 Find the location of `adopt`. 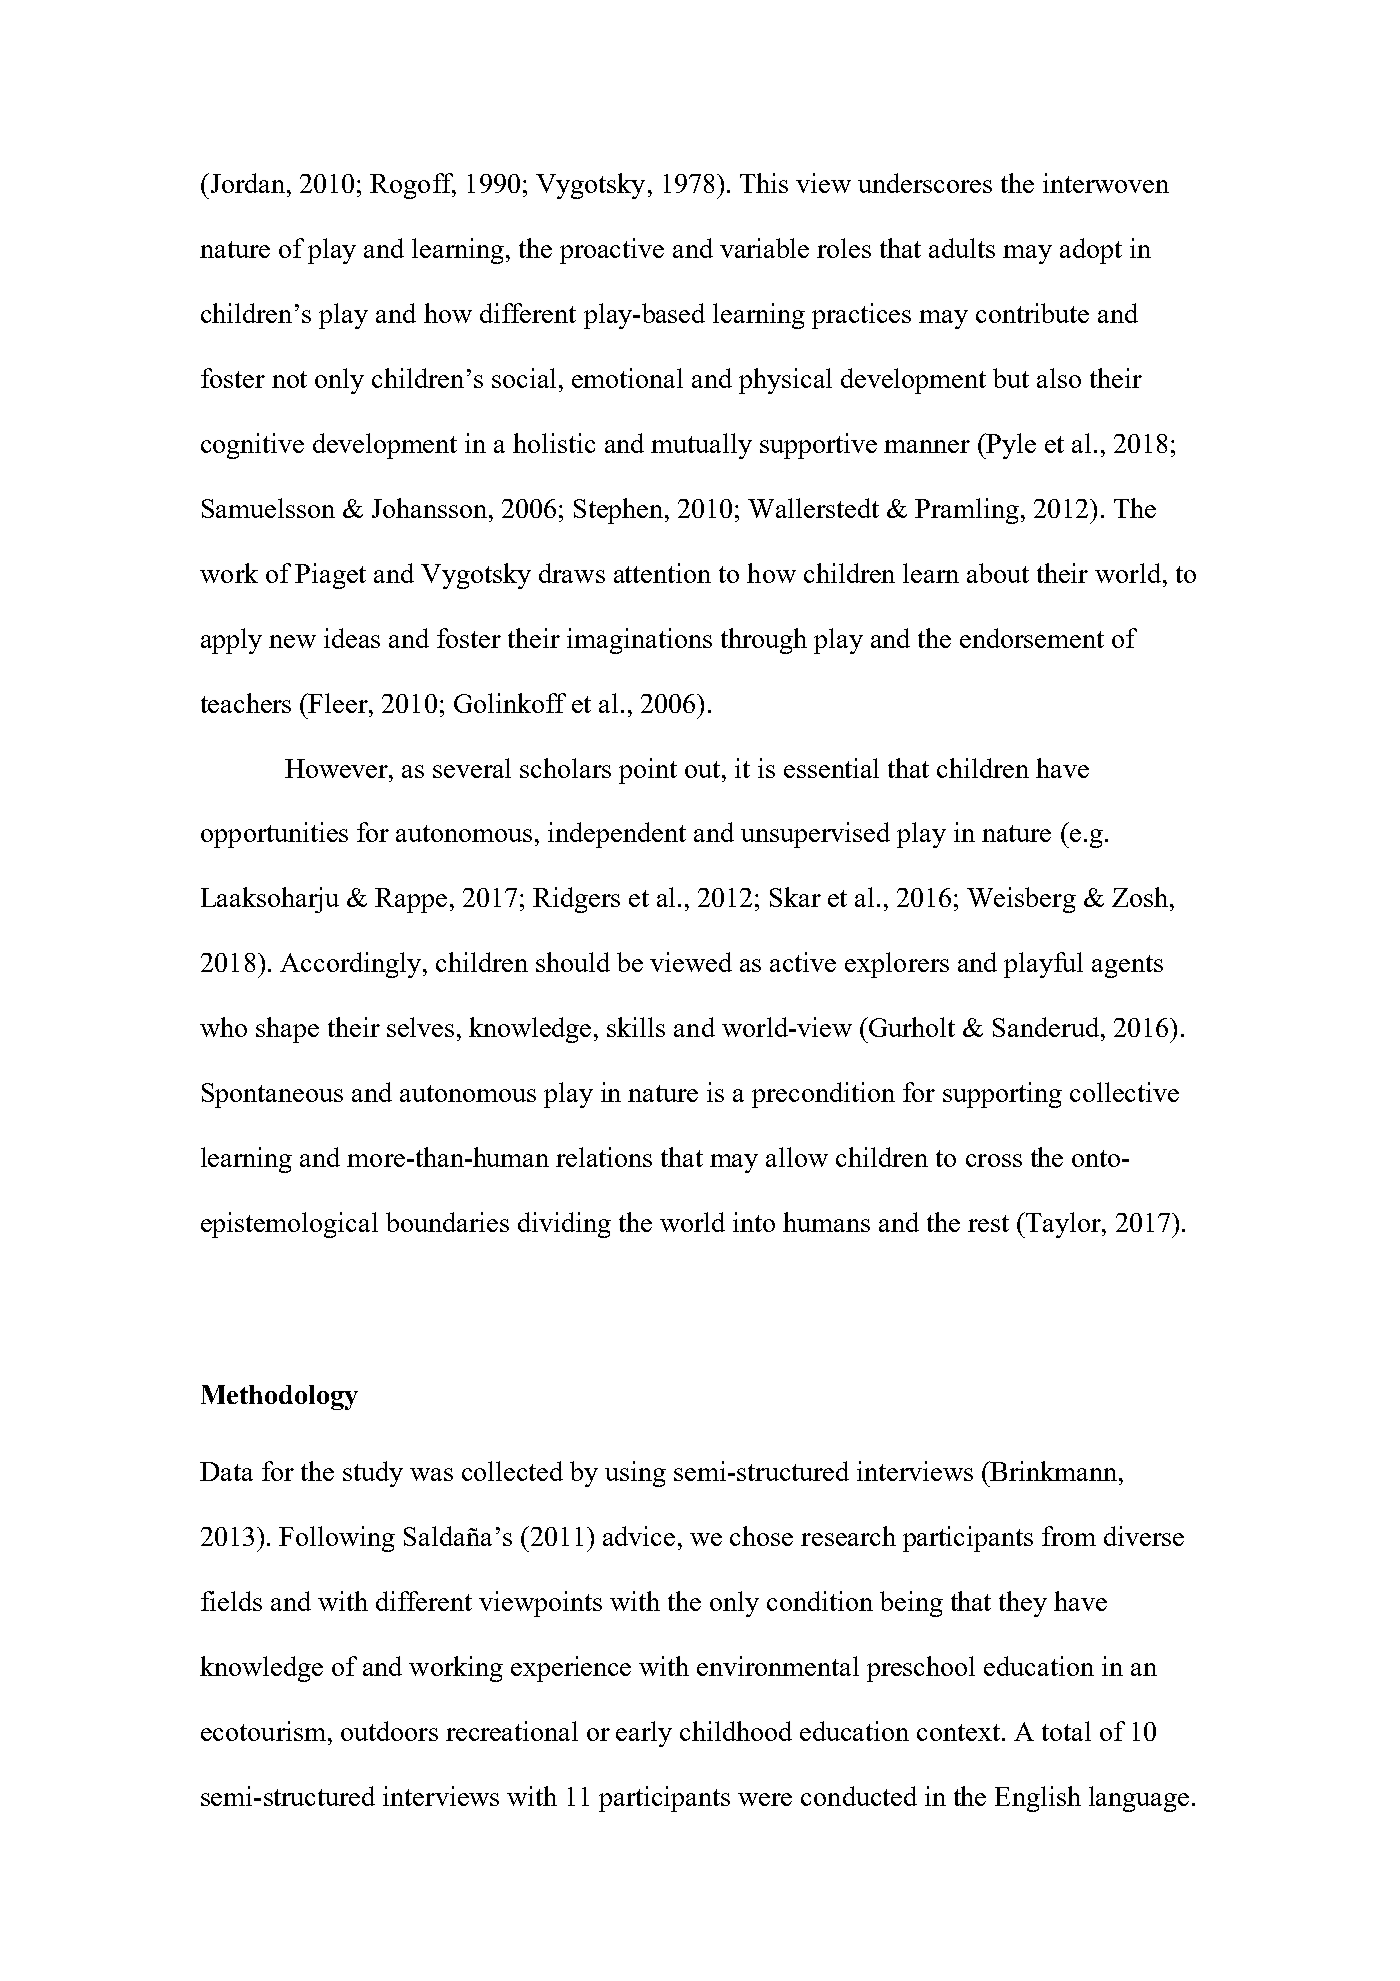

adopt is located at coordinates (1091, 251).
